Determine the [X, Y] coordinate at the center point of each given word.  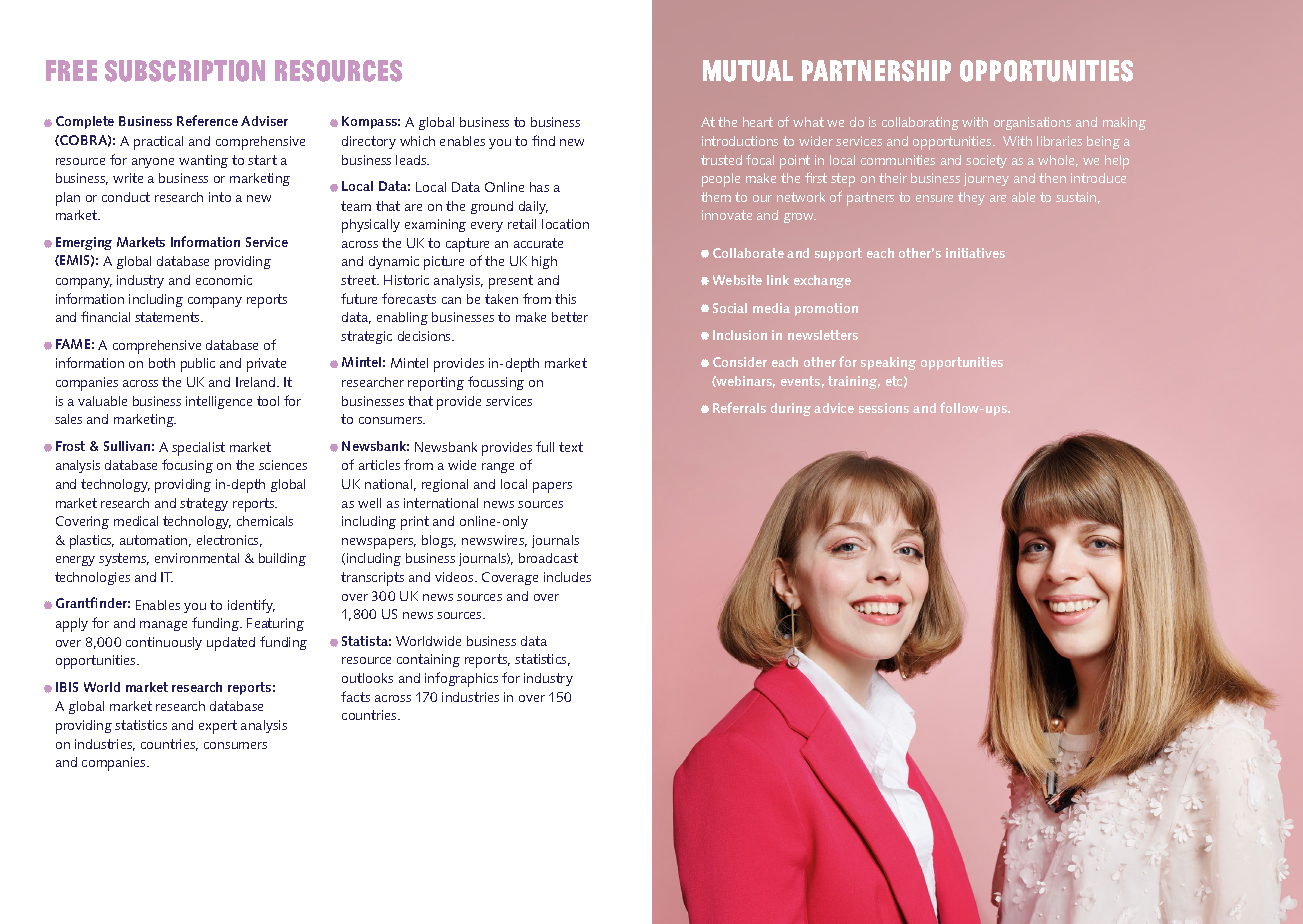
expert [218, 727]
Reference [207, 120]
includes [567, 577]
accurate [538, 243]
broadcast [548, 558]
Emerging [84, 243]
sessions [884, 408]
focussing [496, 383]
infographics [461, 679]
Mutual [748, 71]
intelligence [219, 402]
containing [428, 660]
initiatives [975, 253]
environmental [197, 558]
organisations [1032, 123]
